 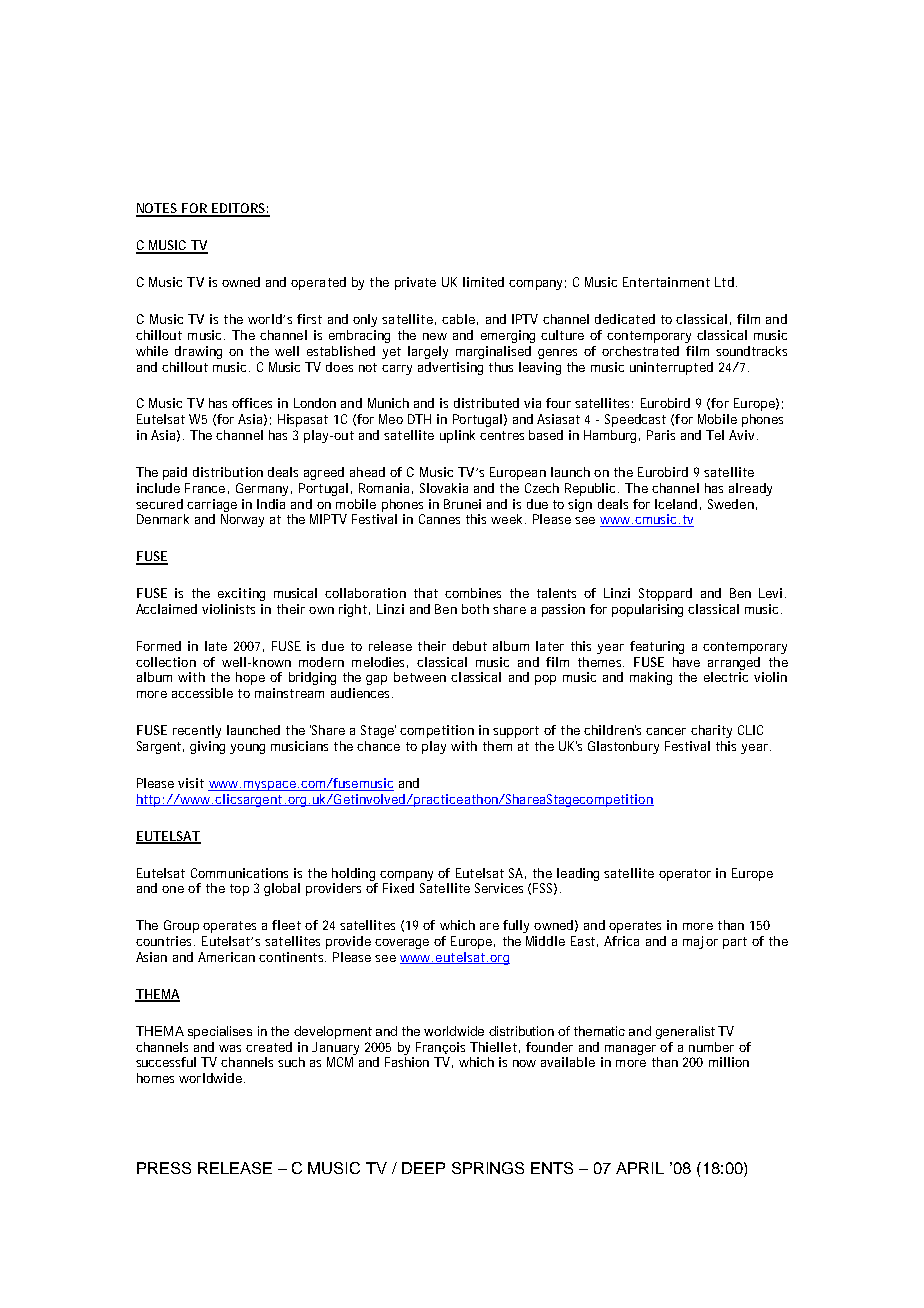 I want to click on PRESS, so click(x=164, y=1168).
